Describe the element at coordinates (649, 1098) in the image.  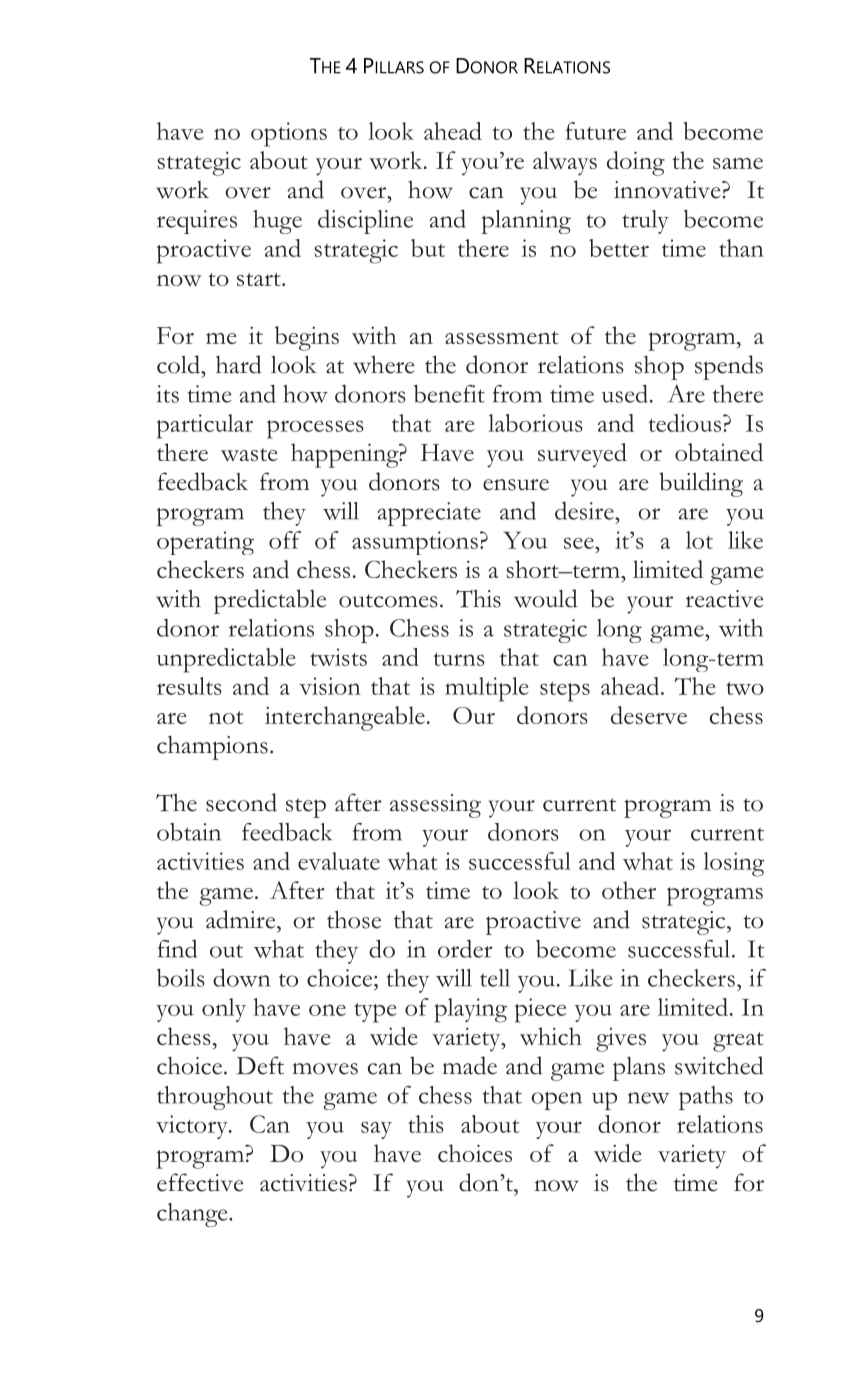
I see `new` at that location.
